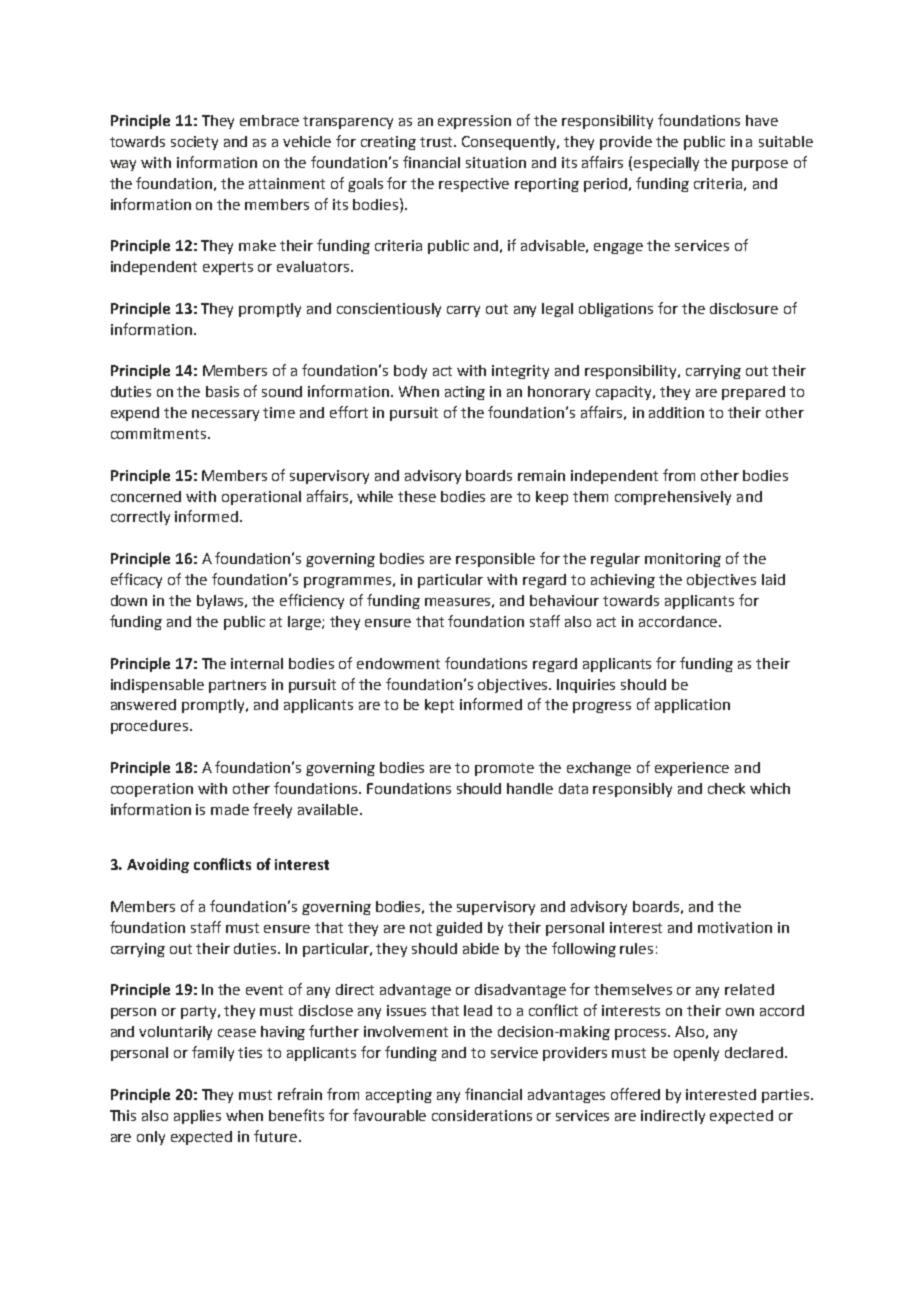  Describe the element at coordinates (504, 769) in the screenshot. I see `promote` at that location.
